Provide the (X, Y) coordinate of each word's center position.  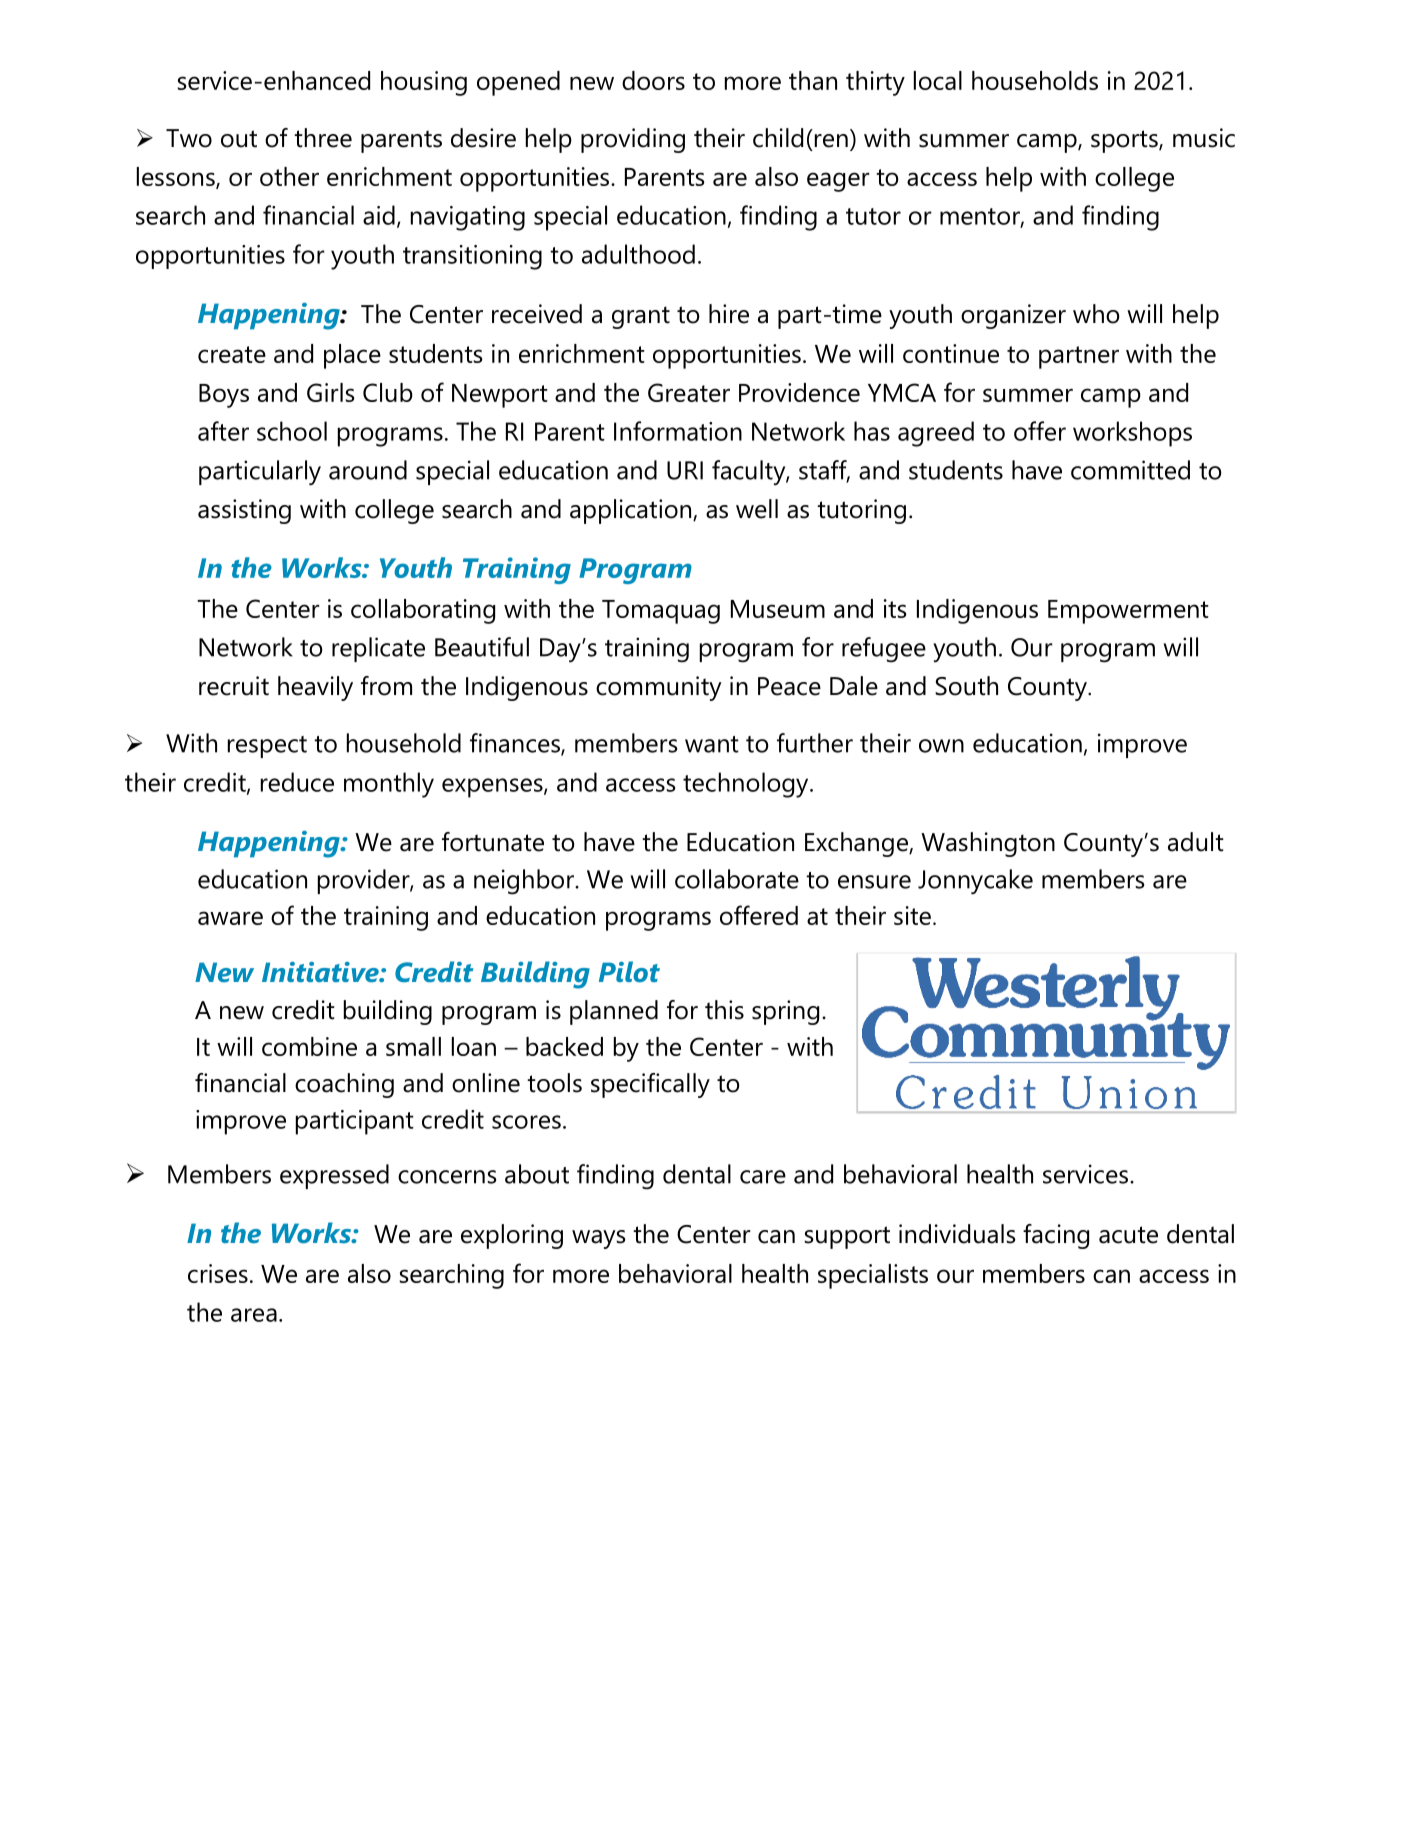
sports (1125, 141)
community (659, 688)
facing (1056, 1236)
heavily (315, 688)
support (847, 1237)
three (323, 138)
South (966, 686)
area (254, 1315)
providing (633, 140)
